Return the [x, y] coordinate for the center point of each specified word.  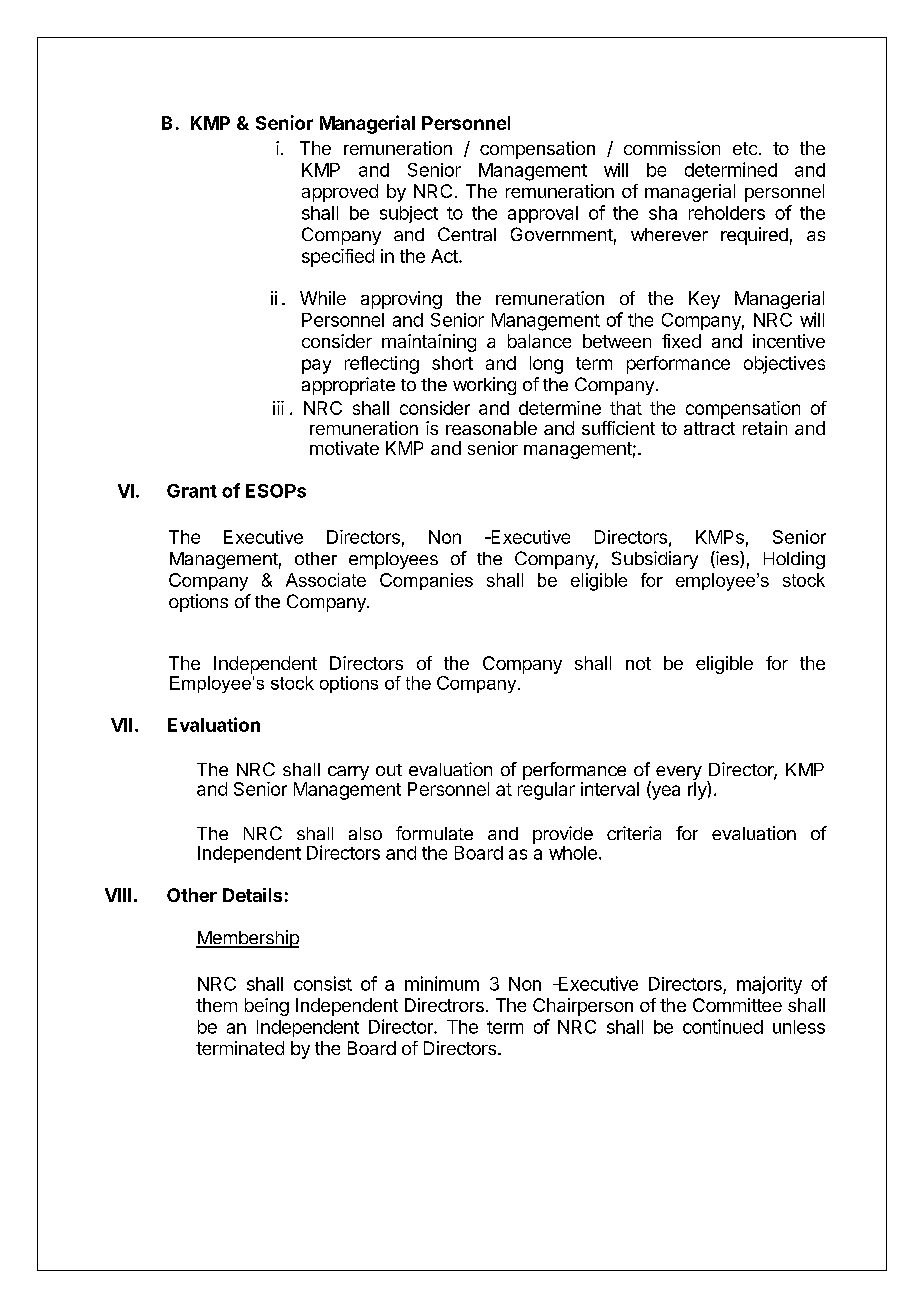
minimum [442, 983]
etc [745, 148]
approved [340, 193]
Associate [326, 580]
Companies [426, 581]
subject [409, 214]
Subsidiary [655, 560]
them [216, 1005]
